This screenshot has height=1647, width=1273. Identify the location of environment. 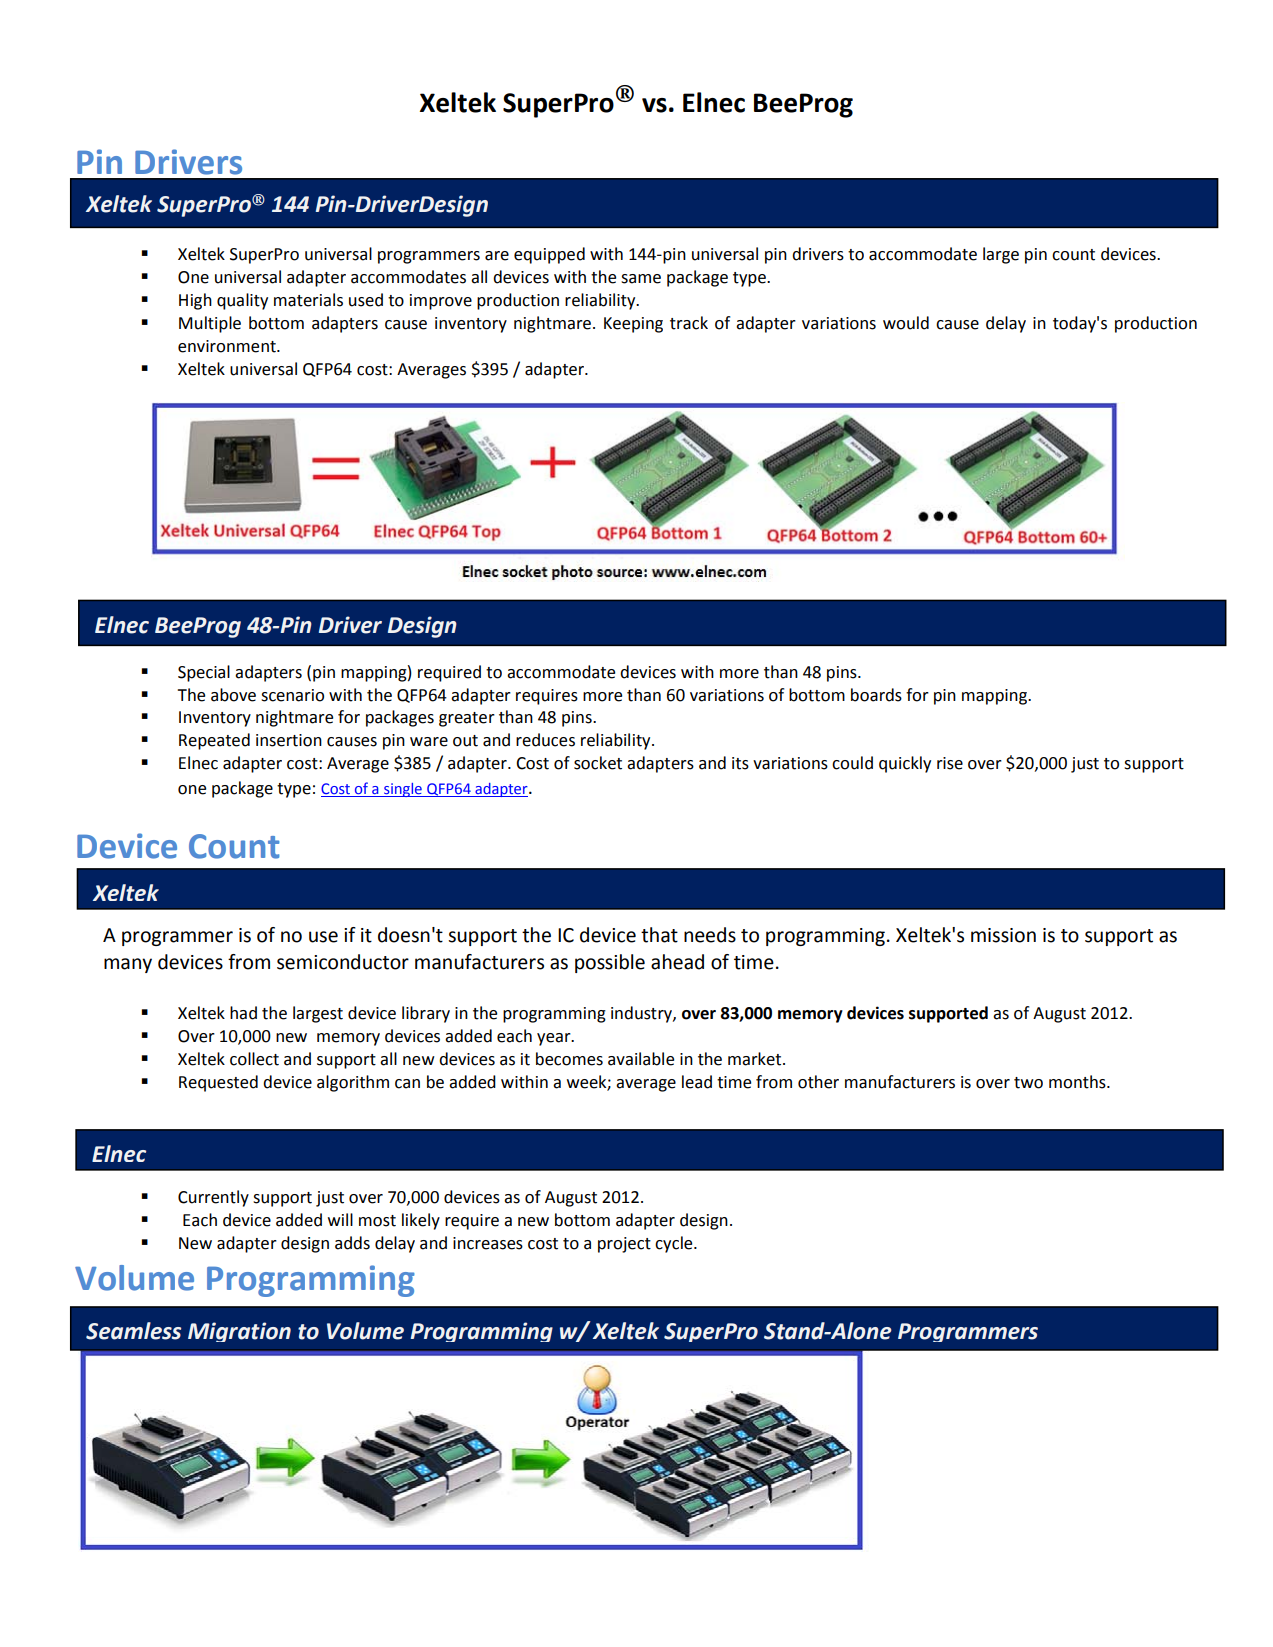
(228, 346).
